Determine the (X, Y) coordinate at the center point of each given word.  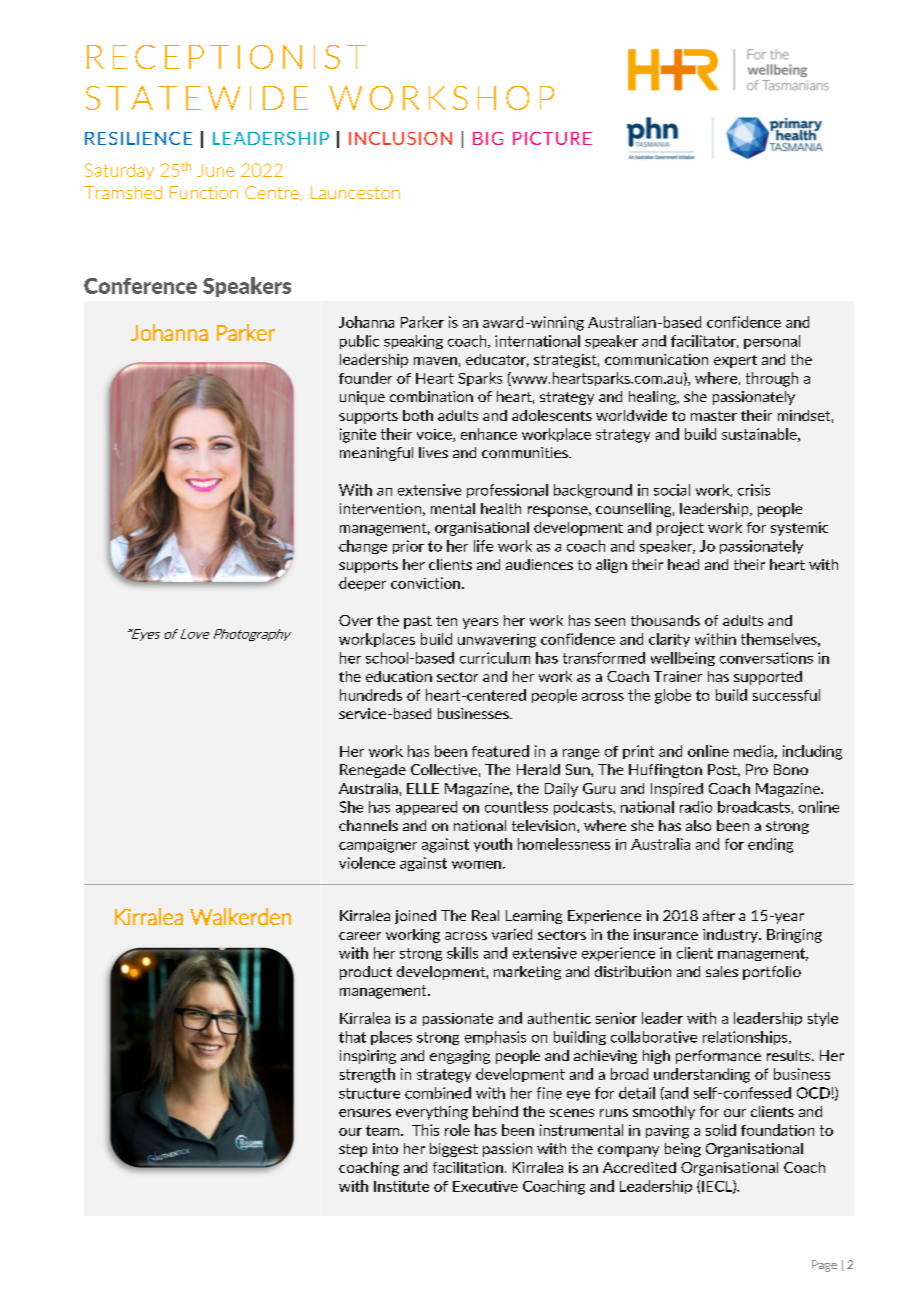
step (353, 1150)
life (483, 546)
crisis (754, 490)
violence (367, 863)
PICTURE (552, 138)
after (719, 915)
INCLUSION (400, 138)
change (363, 547)
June (215, 170)
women (476, 865)
